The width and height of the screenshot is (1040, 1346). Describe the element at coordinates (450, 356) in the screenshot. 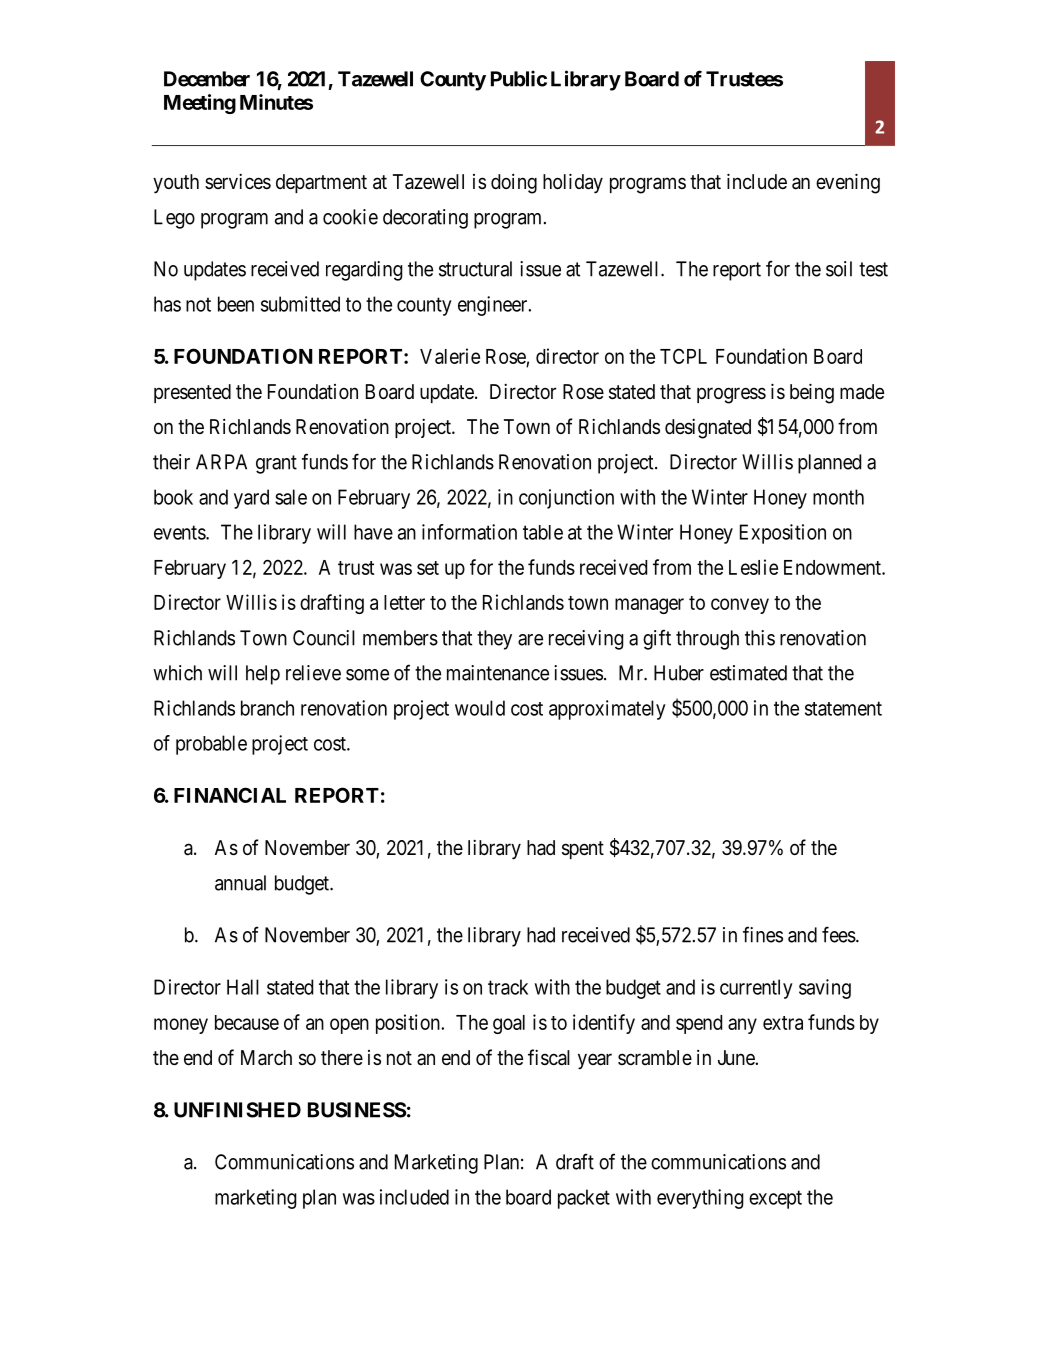

I see `Valerie` at that location.
